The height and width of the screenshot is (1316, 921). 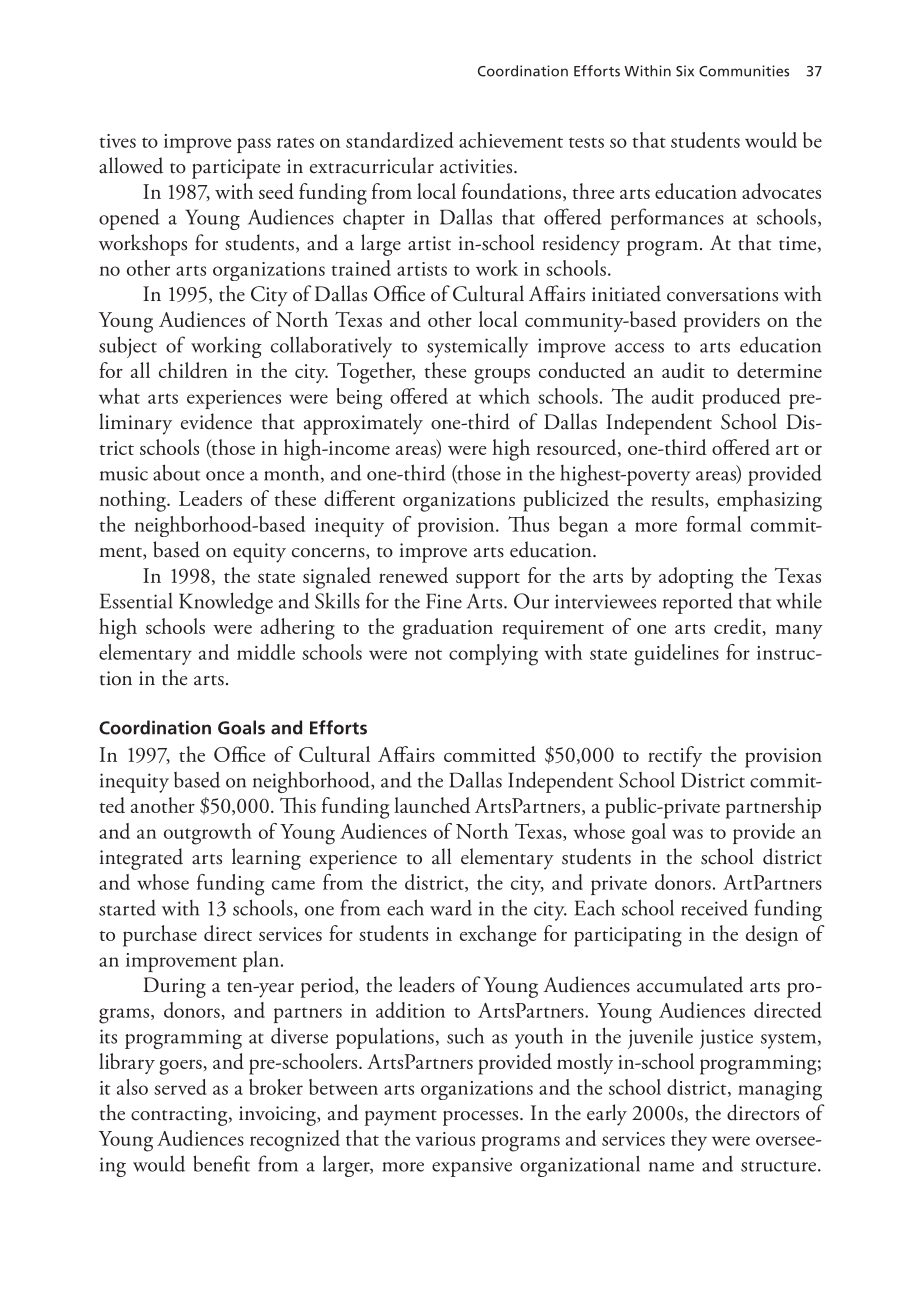 I want to click on groups, so click(x=502, y=376).
